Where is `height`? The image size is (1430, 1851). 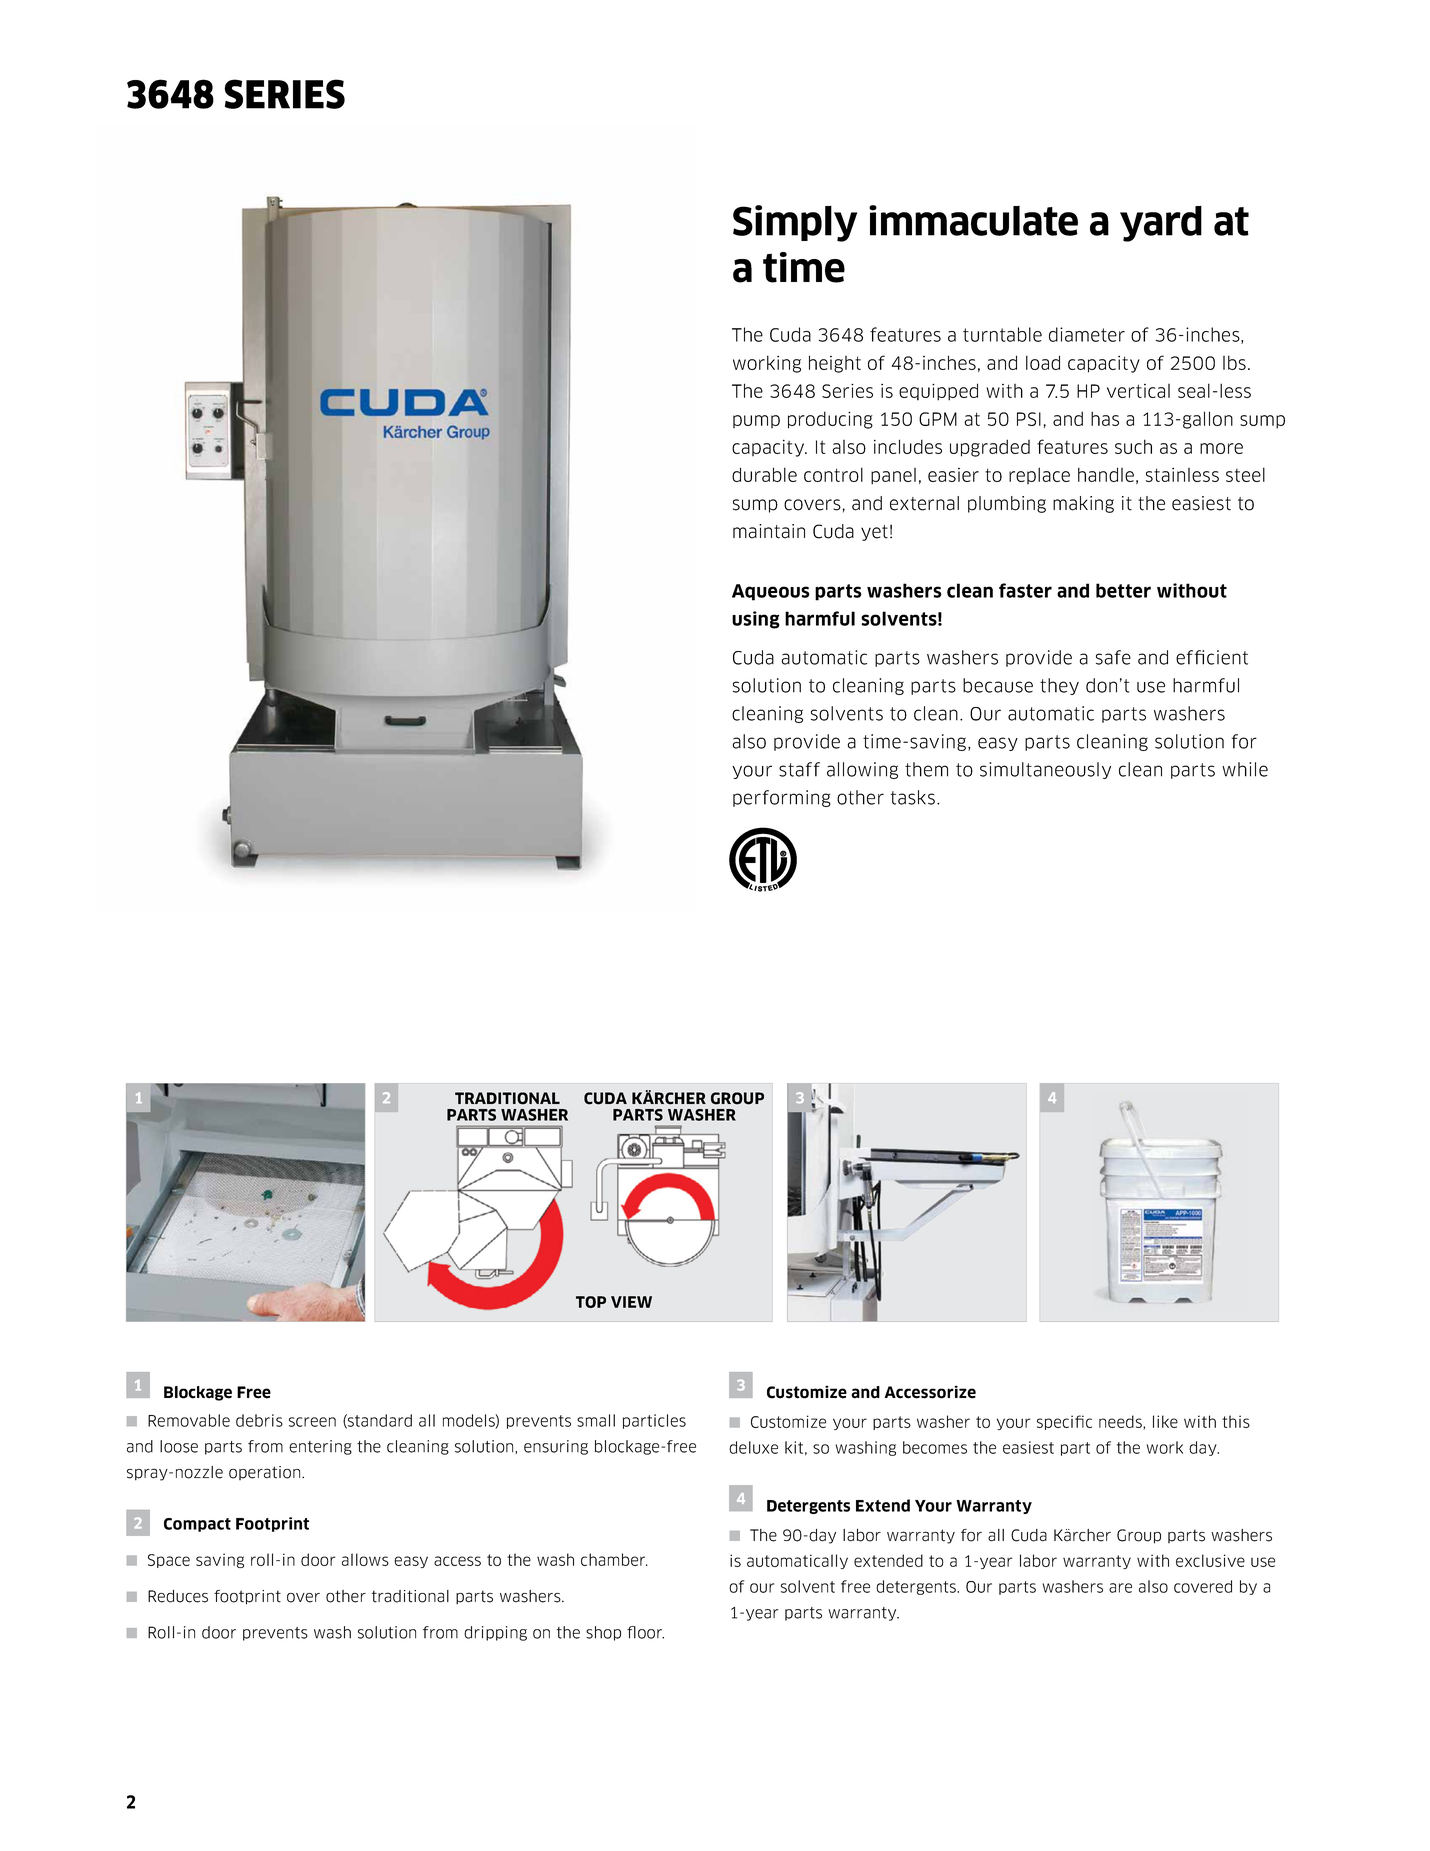 height is located at coordinates (835, 364).
